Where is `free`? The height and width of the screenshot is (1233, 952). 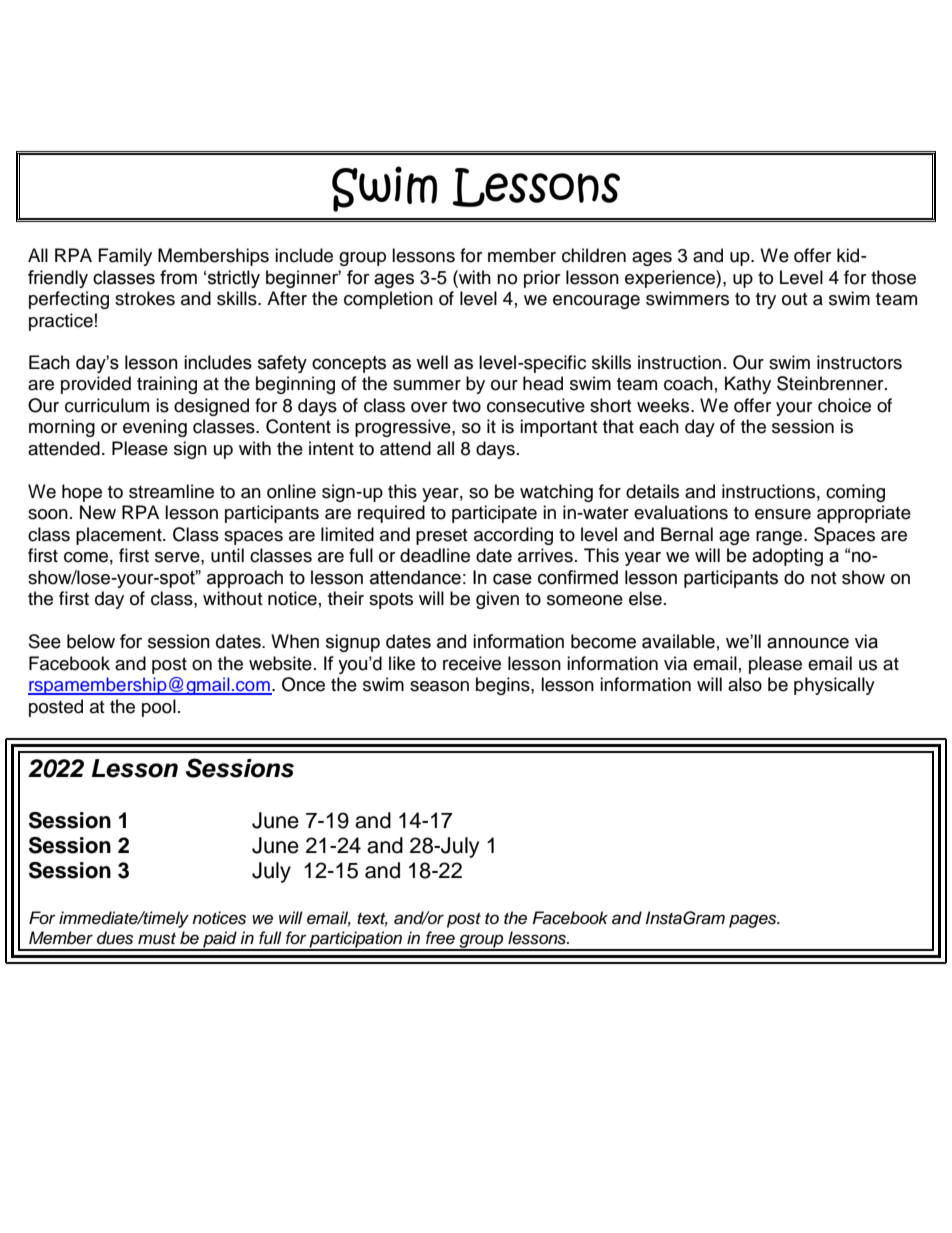
free is located at coordinates (440, 938).
